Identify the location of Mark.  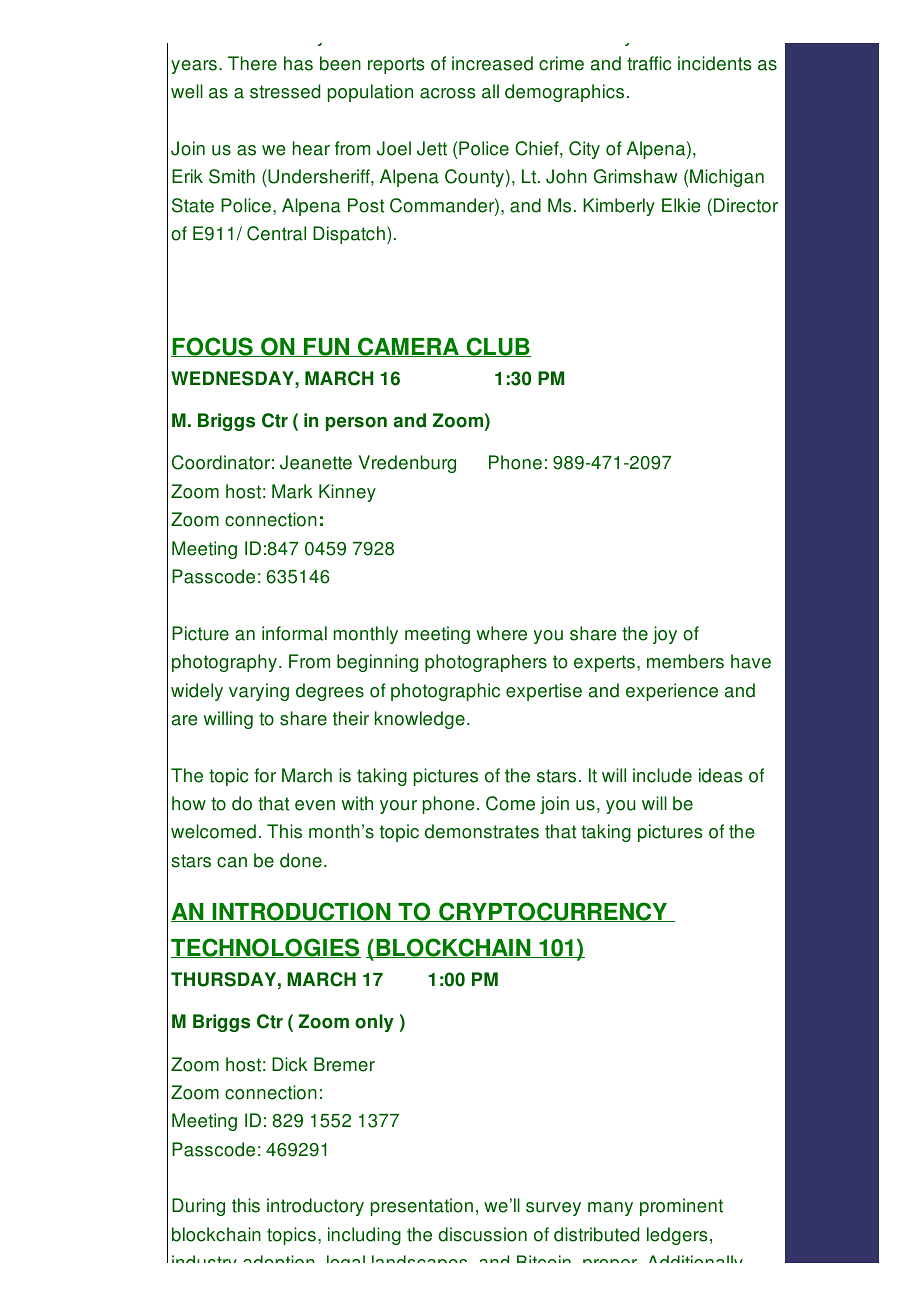
(292, 491).
